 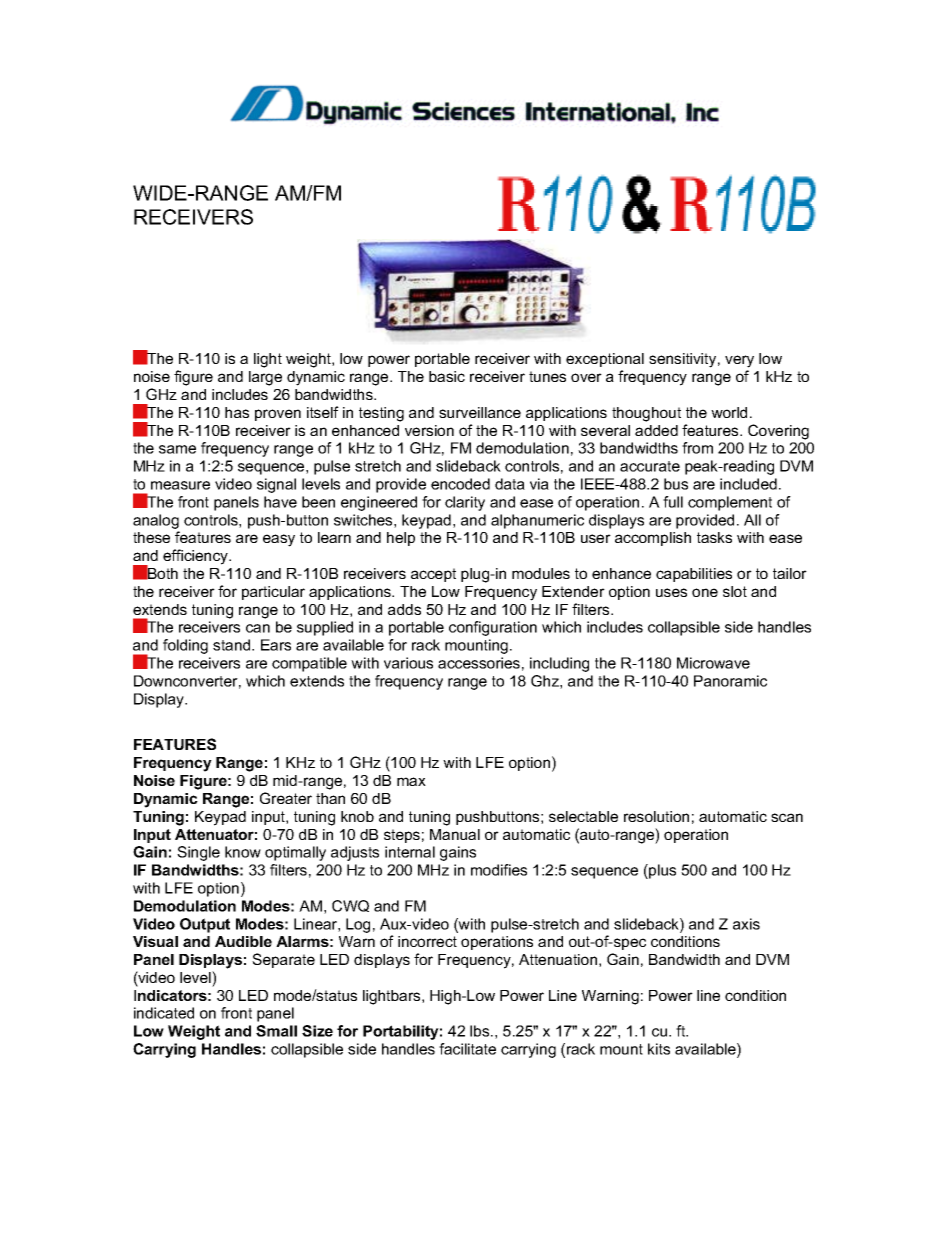 What do you see at coordinates (499, 870) in the image?
I see `modifies` at bounding box center [499, 870].
